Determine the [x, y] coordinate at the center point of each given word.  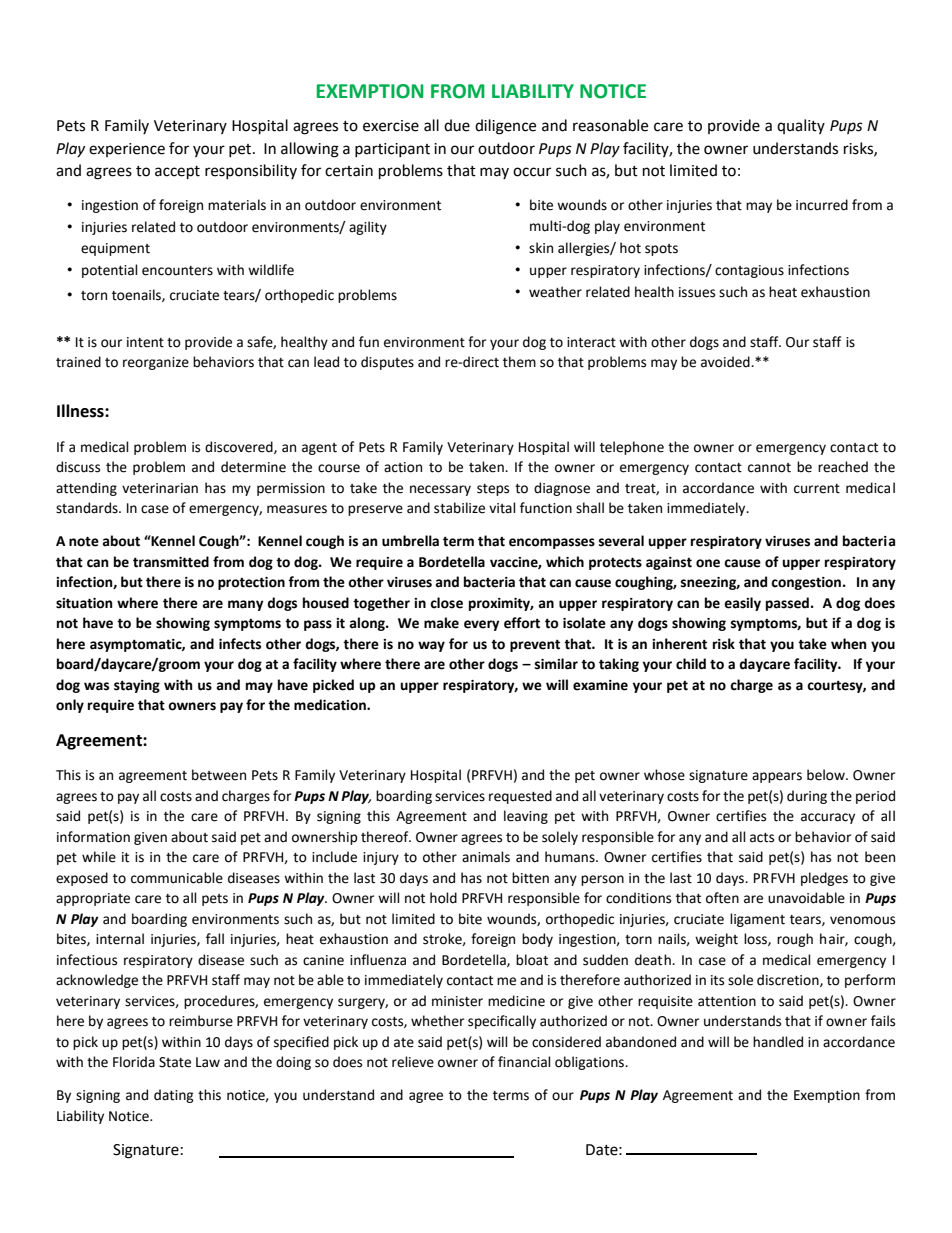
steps [493, 490]
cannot [769, 468]
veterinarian [160, 488]
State [175, 1062]
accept [177, 173]
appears [777, 777]
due [457, 125]
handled [778, 1042]
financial [524, 1062]
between [219, 775]
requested [520, 797]
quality [801, 126]
